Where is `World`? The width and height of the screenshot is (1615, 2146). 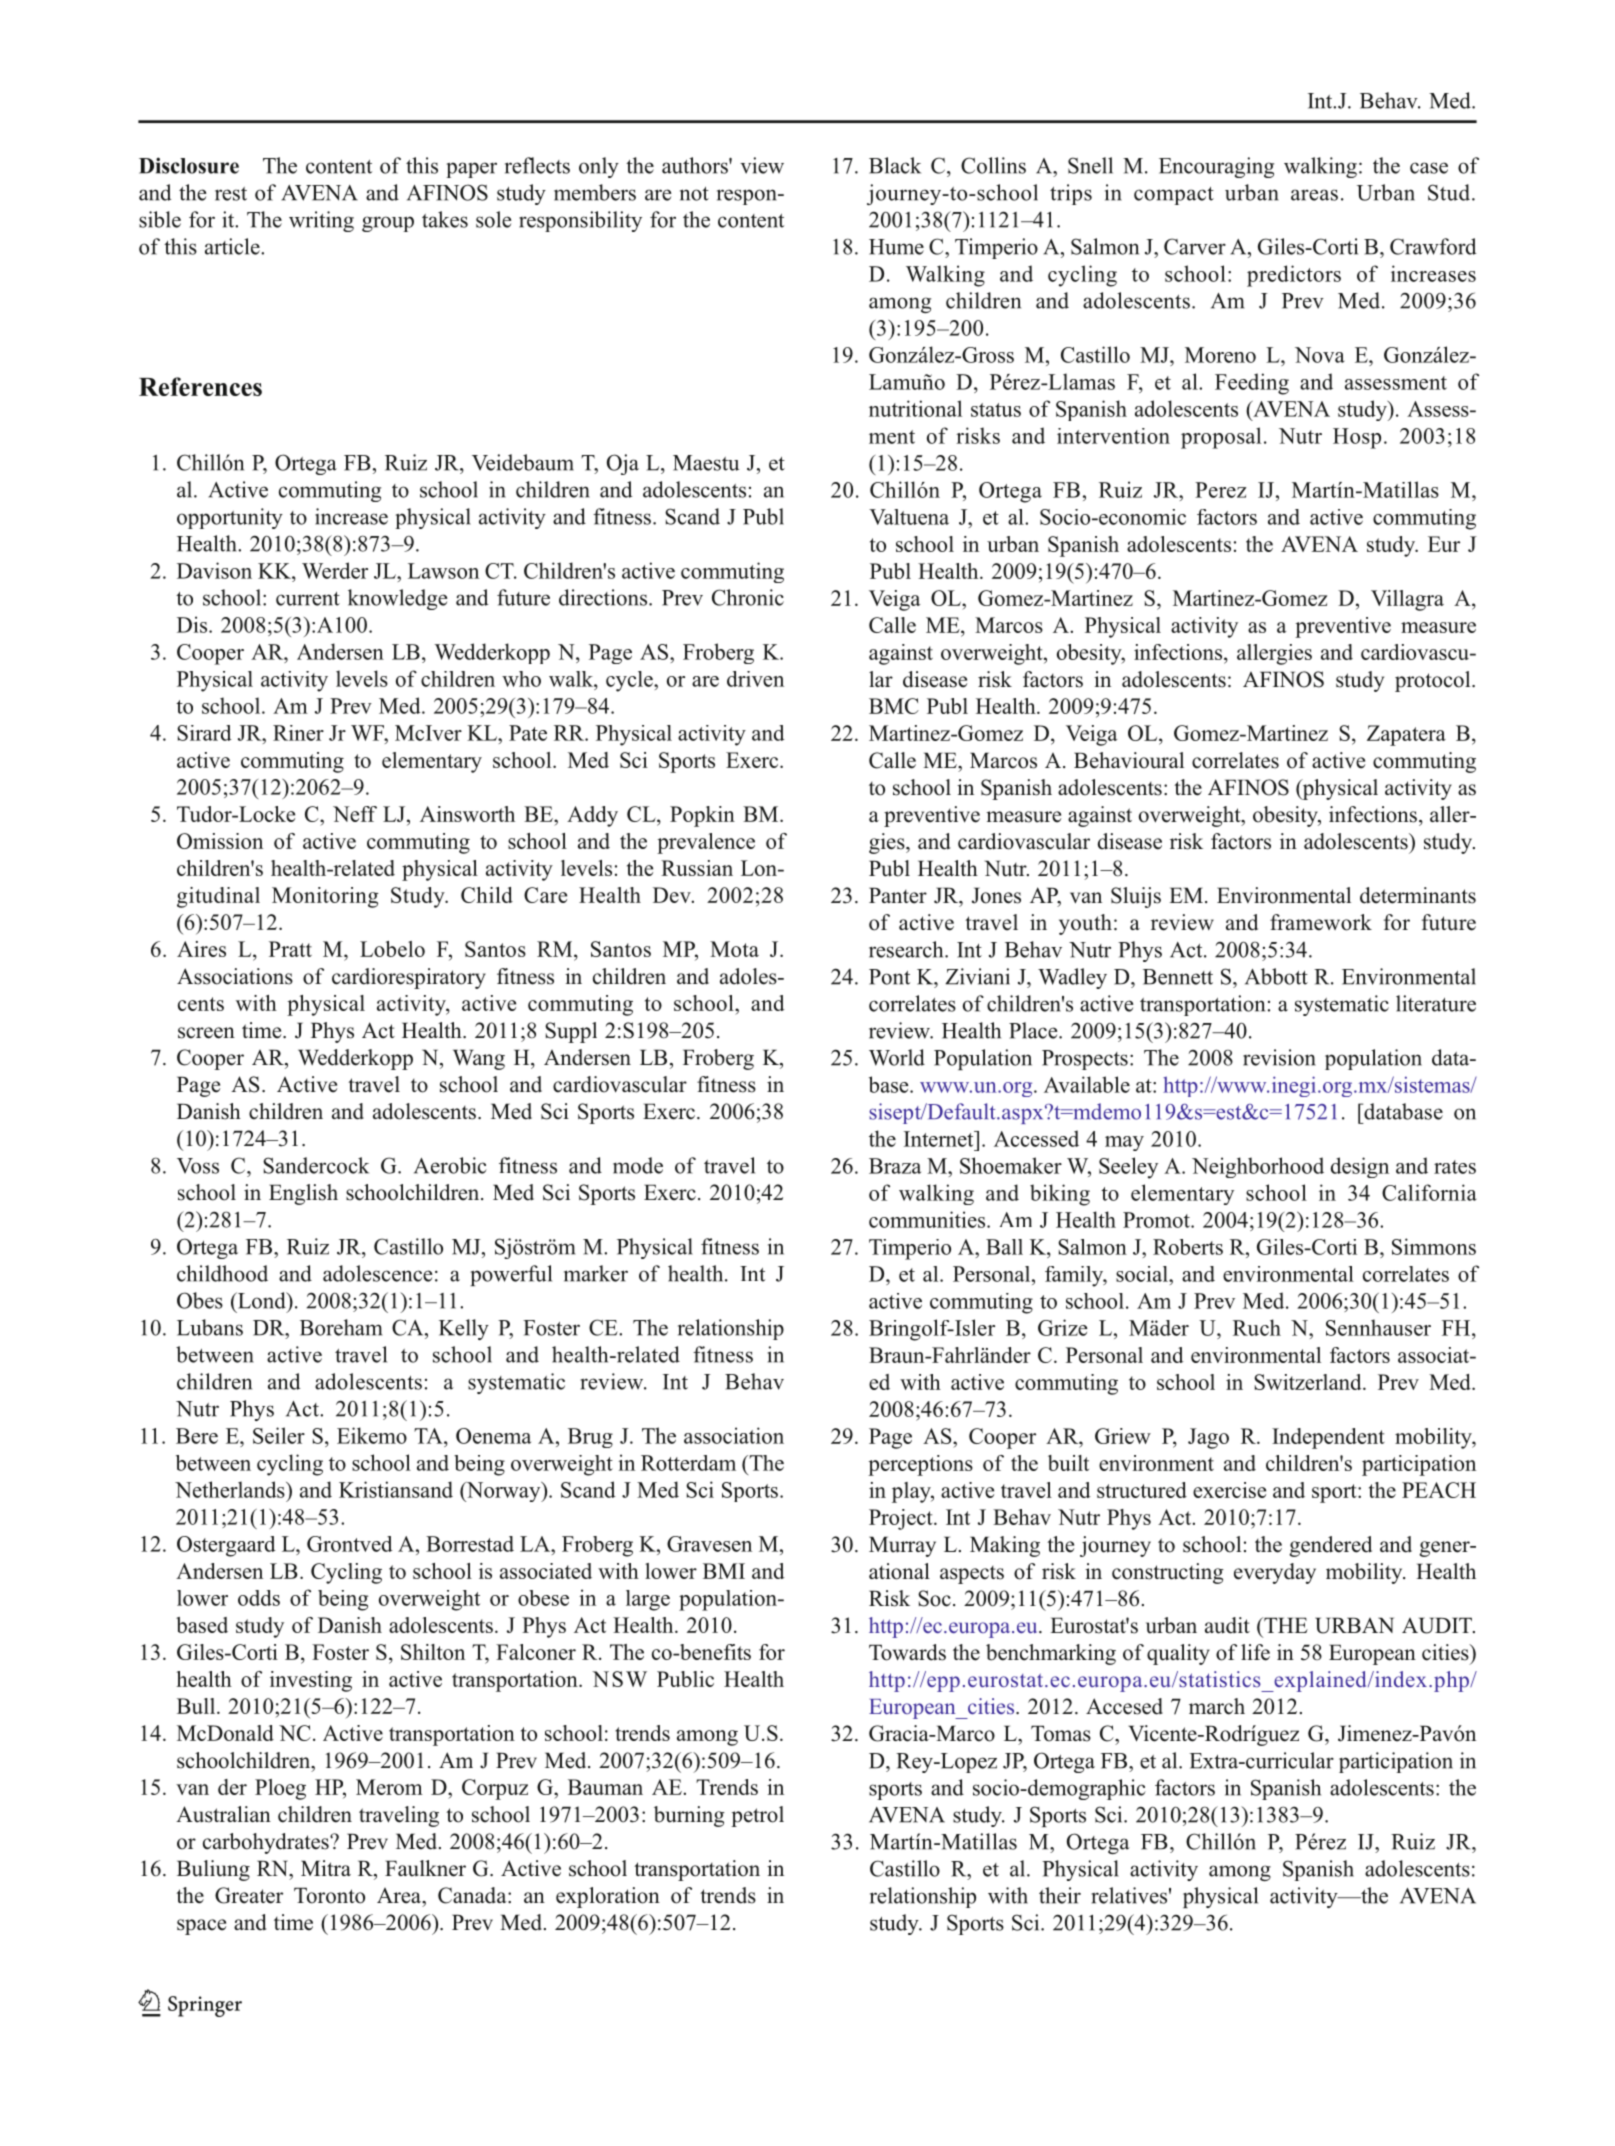
World is located at coordinates (897, 1057).
